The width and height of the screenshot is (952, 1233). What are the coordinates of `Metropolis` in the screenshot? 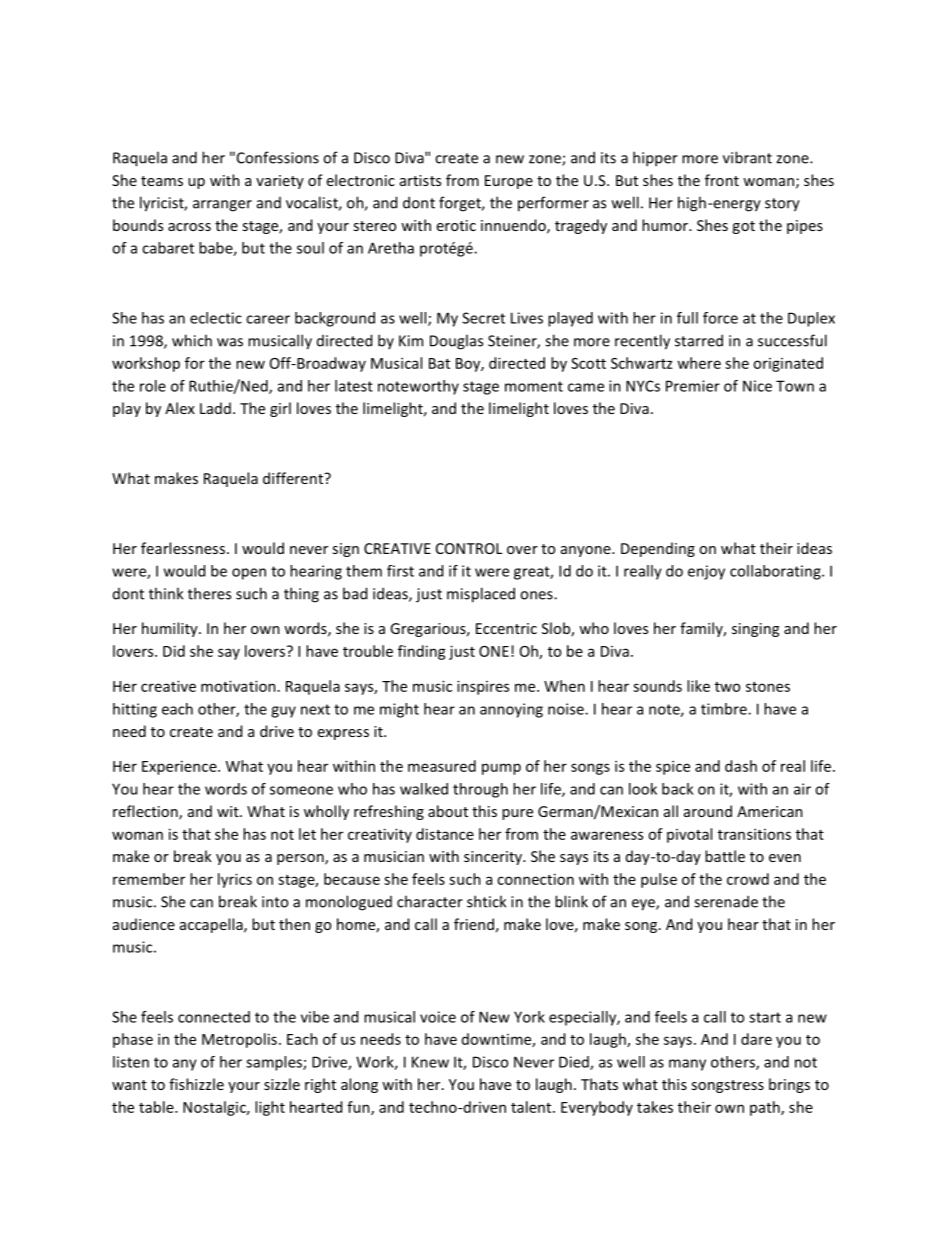 It's located at (239, 1040).
